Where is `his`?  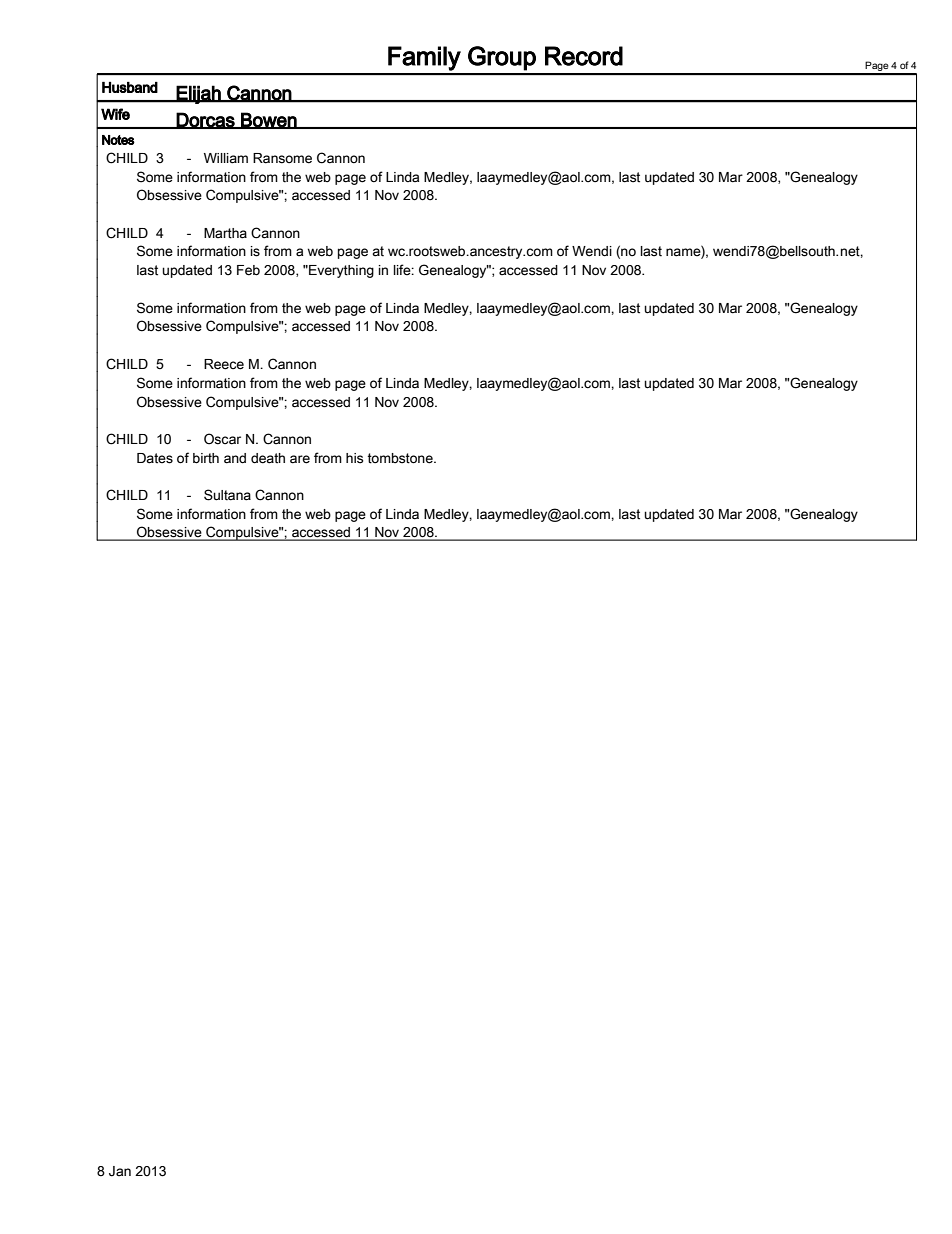
his is located at coordinates (354, 458).
